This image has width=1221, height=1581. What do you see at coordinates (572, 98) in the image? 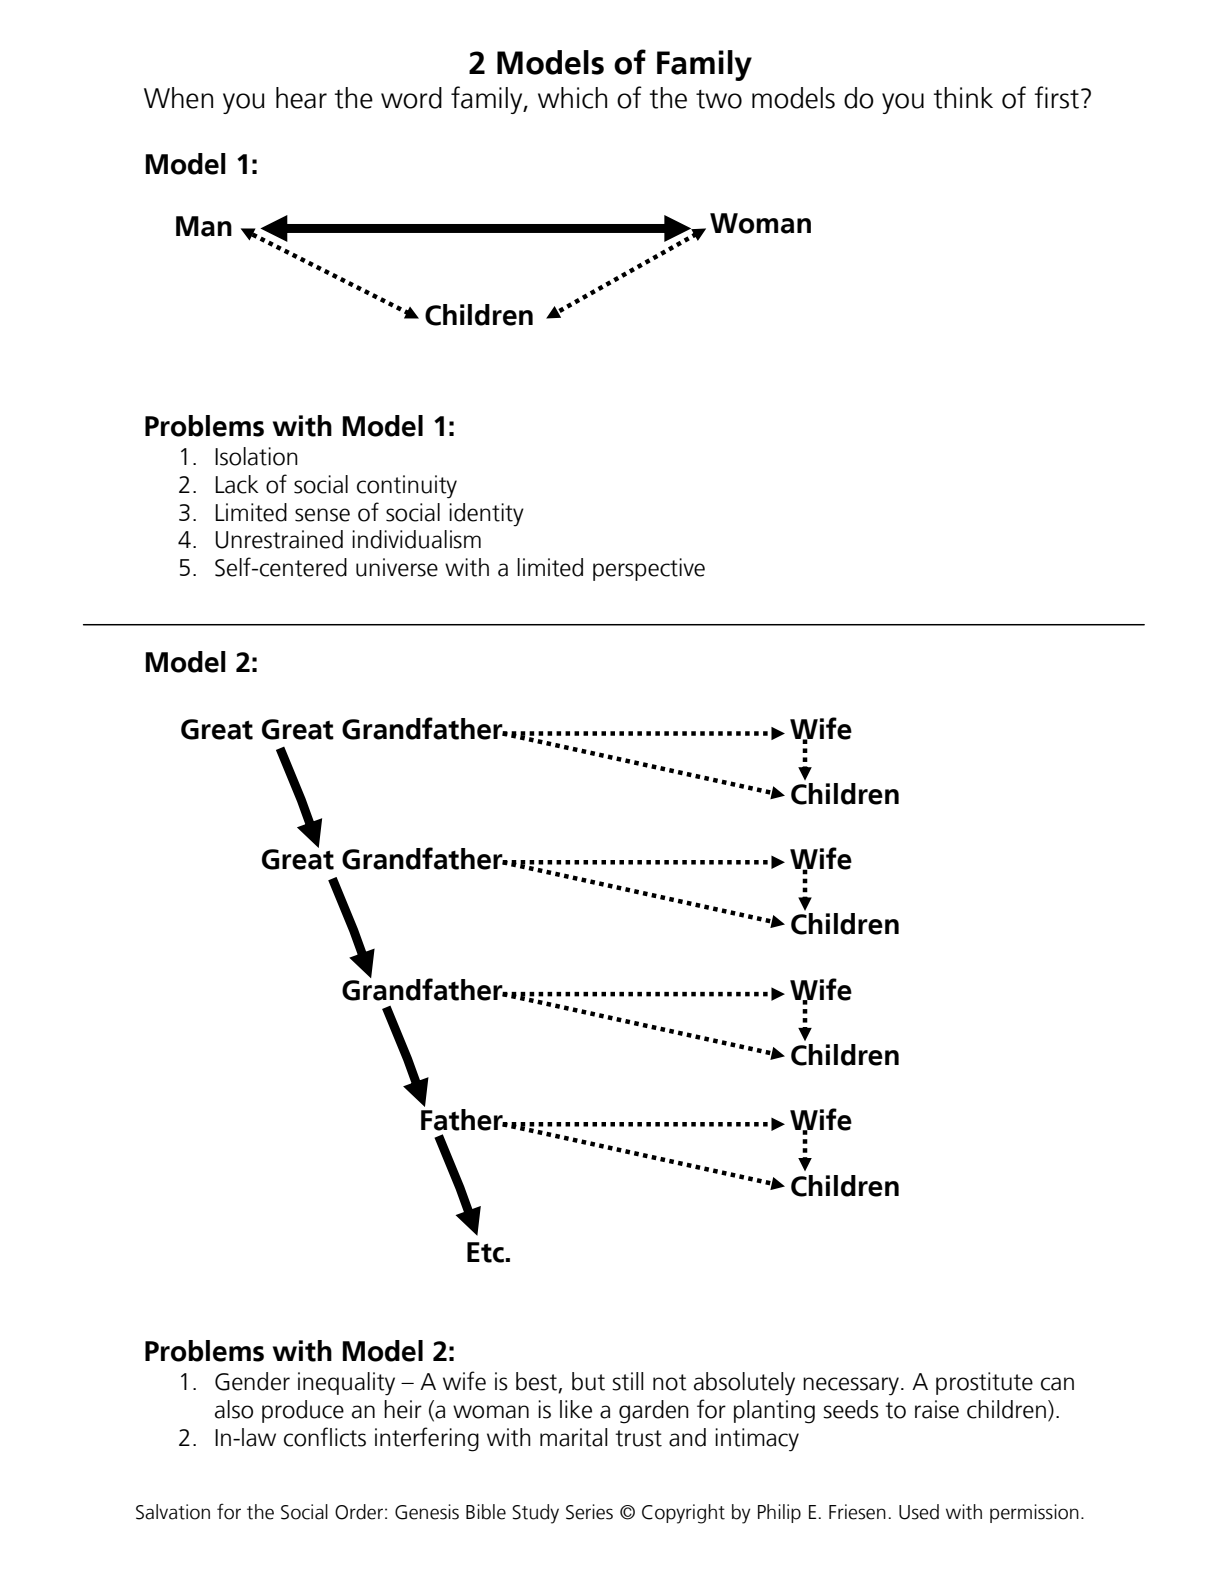
I see `which` at bounding box center [572, 98].
